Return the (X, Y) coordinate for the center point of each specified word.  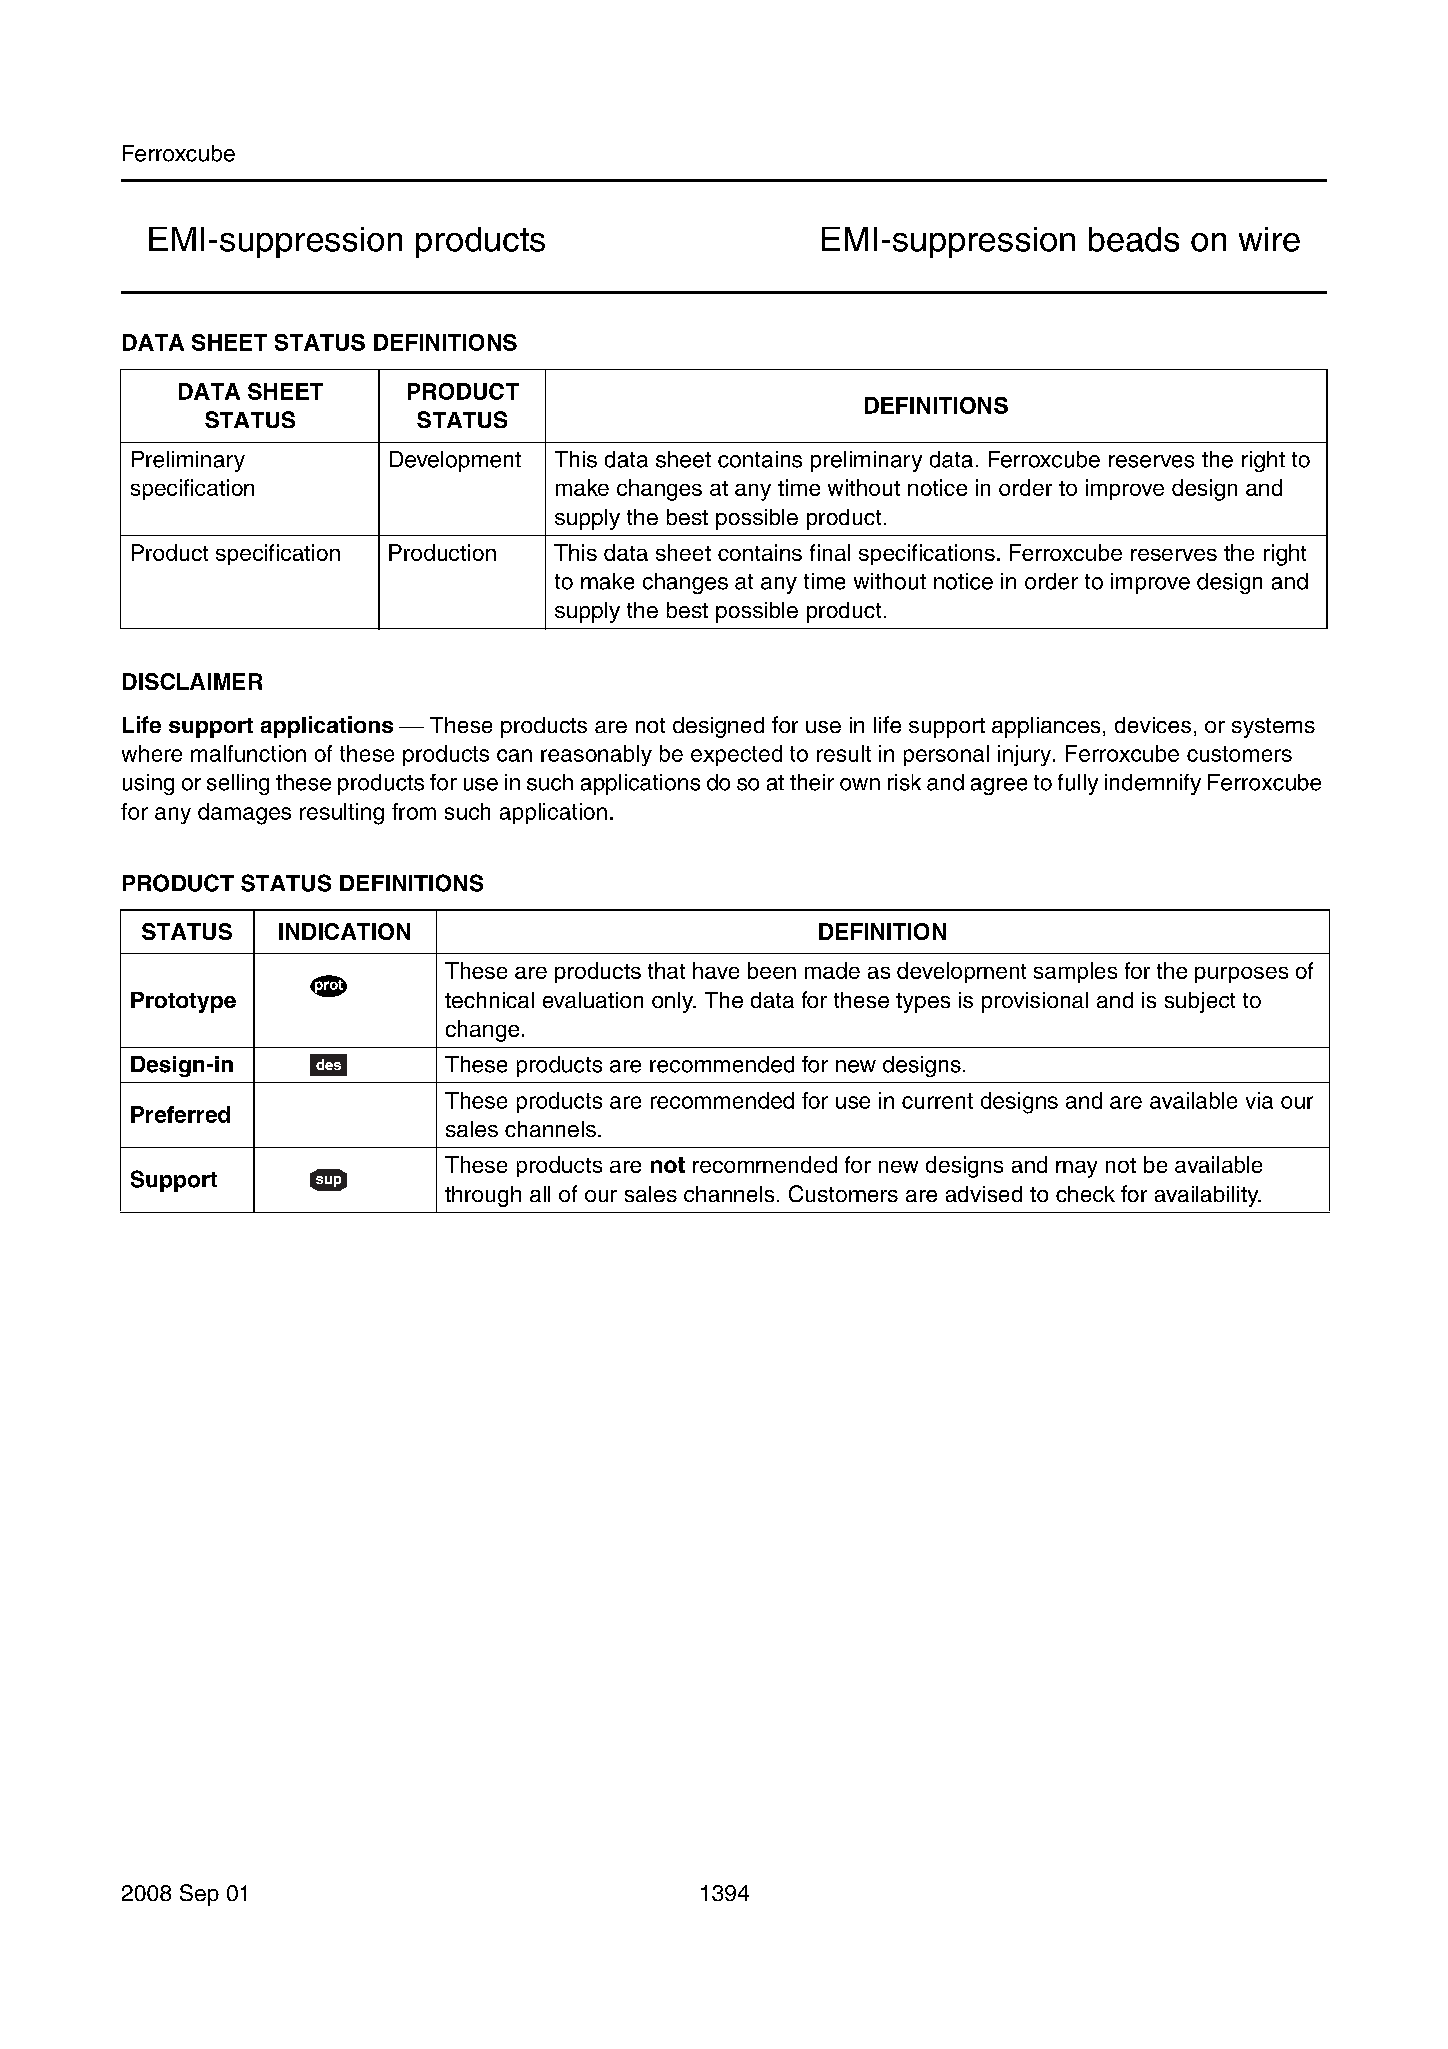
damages (244, 814)
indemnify (1153, 784)
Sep (199, 1895)
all (540, 1194)
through (483, 1196)
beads (1134, 239)
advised (984, 1194)
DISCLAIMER (192, 681)
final (830, 552)
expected (736, 755)
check (1085, 1194)
